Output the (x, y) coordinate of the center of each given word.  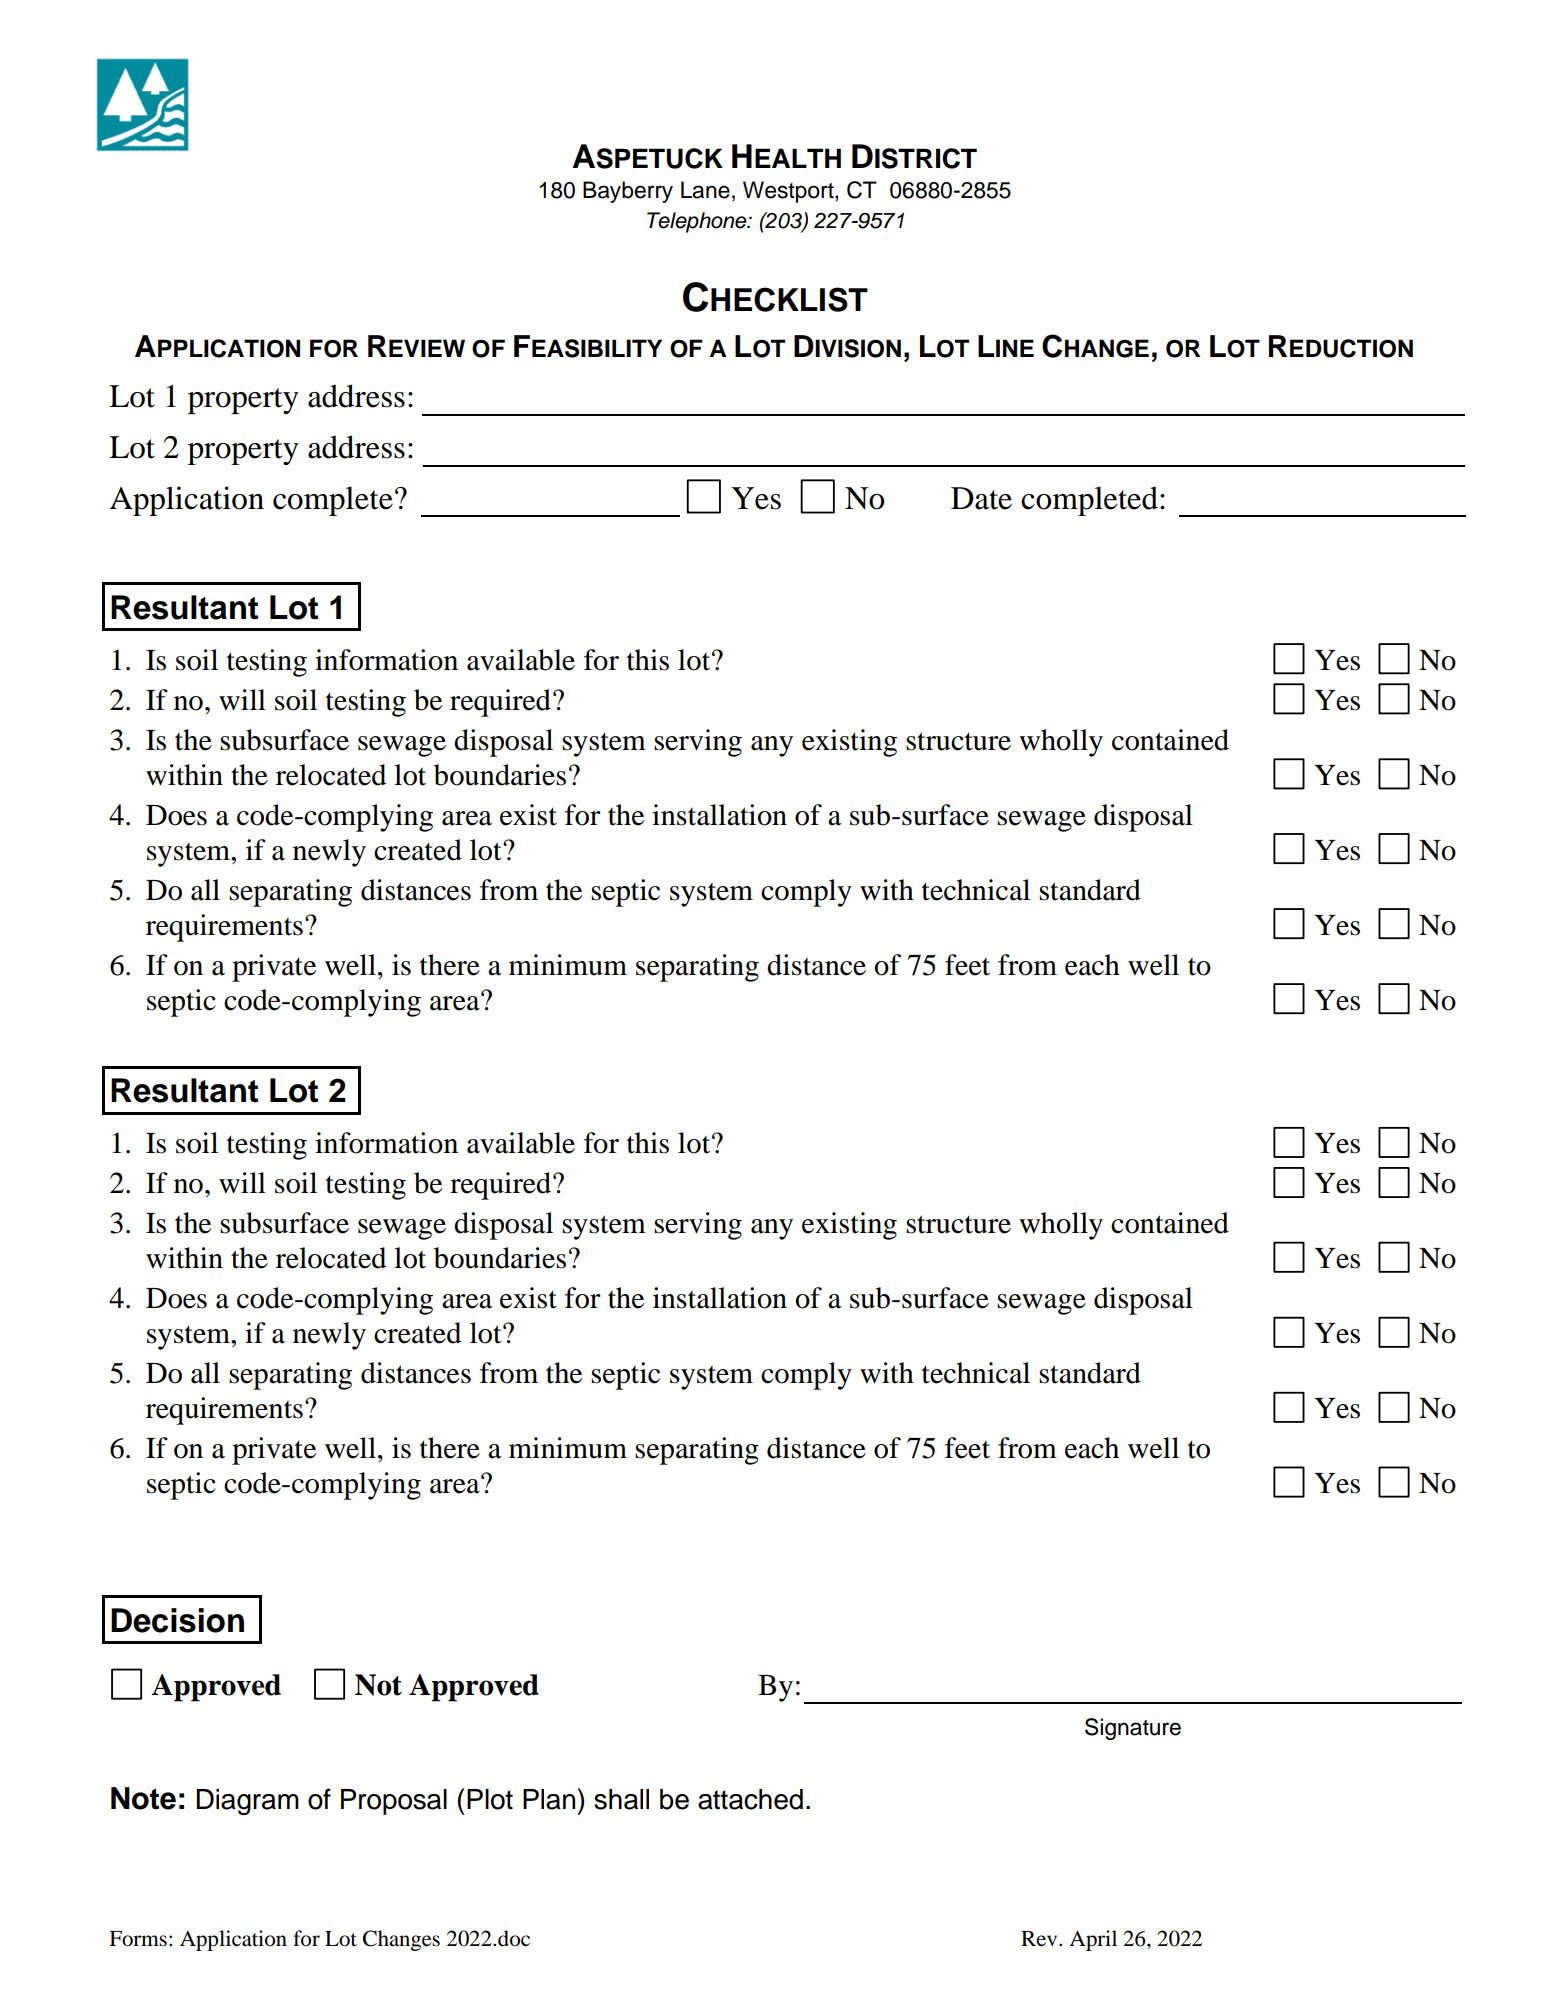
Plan (549, 1799)
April (1093, 1940)
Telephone (698, 222)
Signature (1133, 1729)
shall (621, 1799)
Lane (705, 190)
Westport (789, 192)
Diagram (248, 1802)
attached (750, 1799)
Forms (138, 1939)
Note (143, 1798)
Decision (177, 1620)
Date (981, 498)
